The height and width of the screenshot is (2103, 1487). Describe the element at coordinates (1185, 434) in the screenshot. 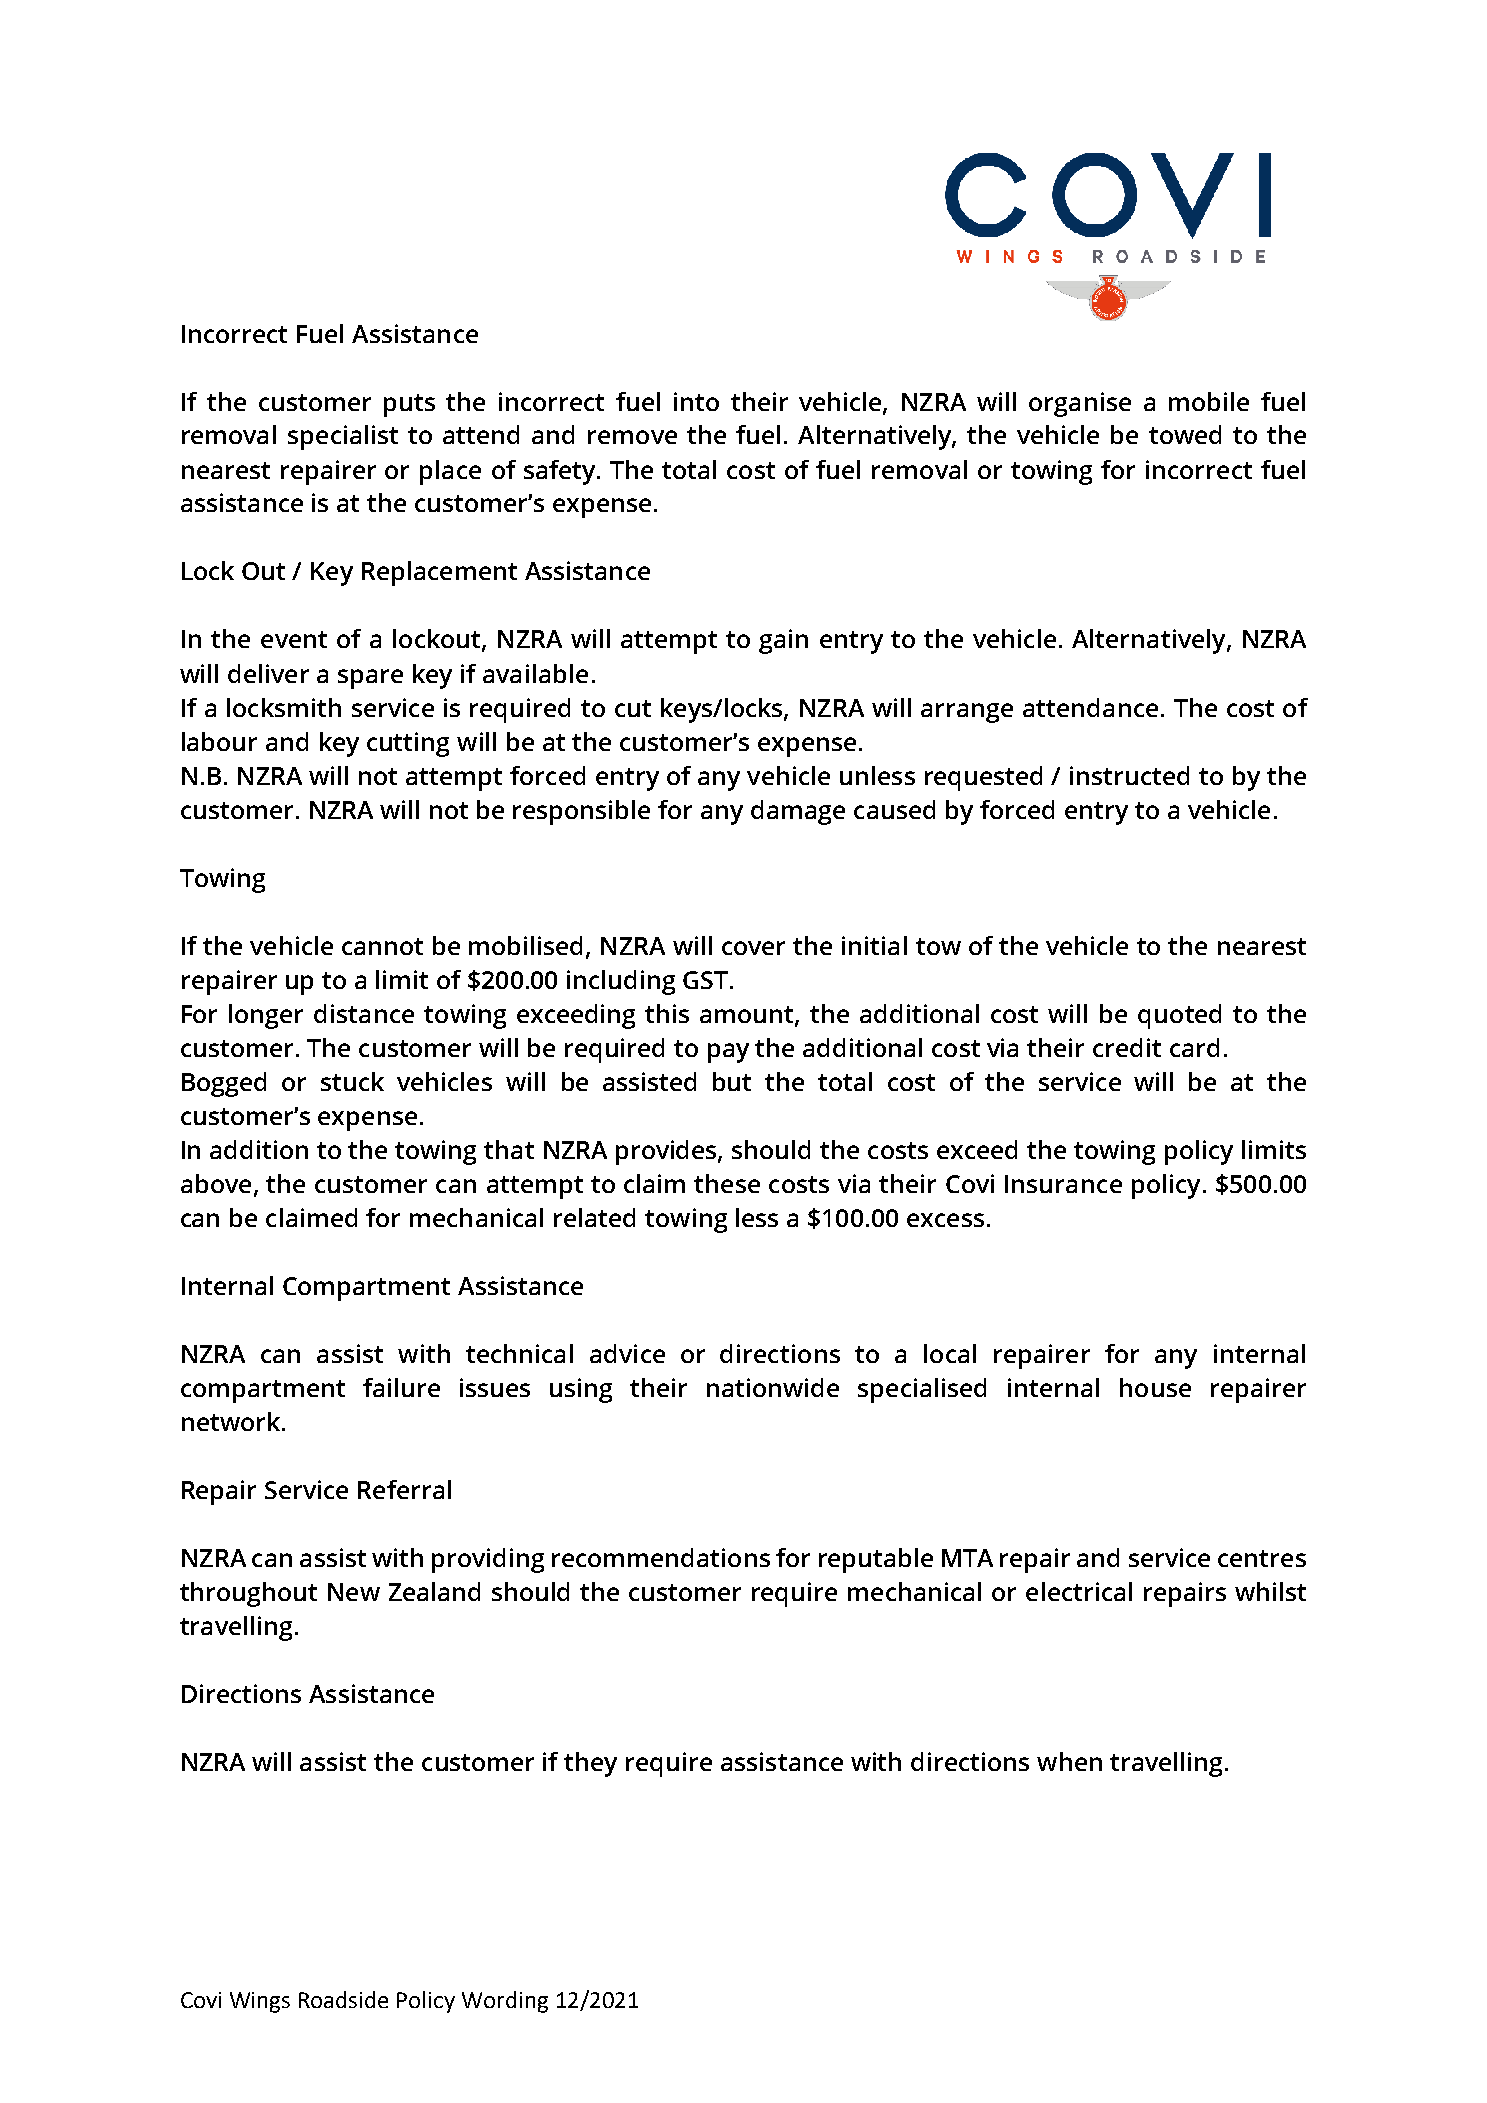

I see `towed` at that location.
